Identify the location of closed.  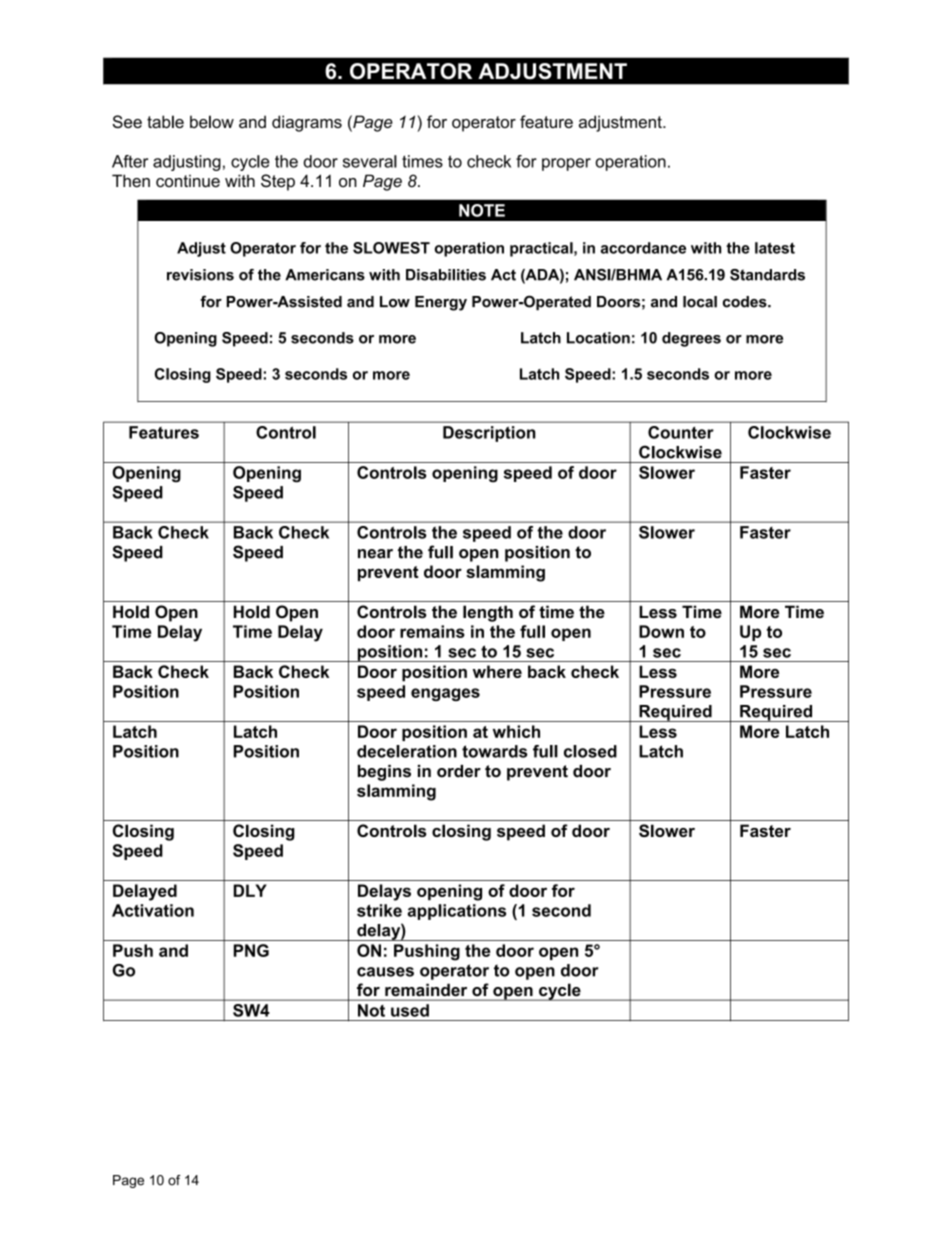
(590, 751).
